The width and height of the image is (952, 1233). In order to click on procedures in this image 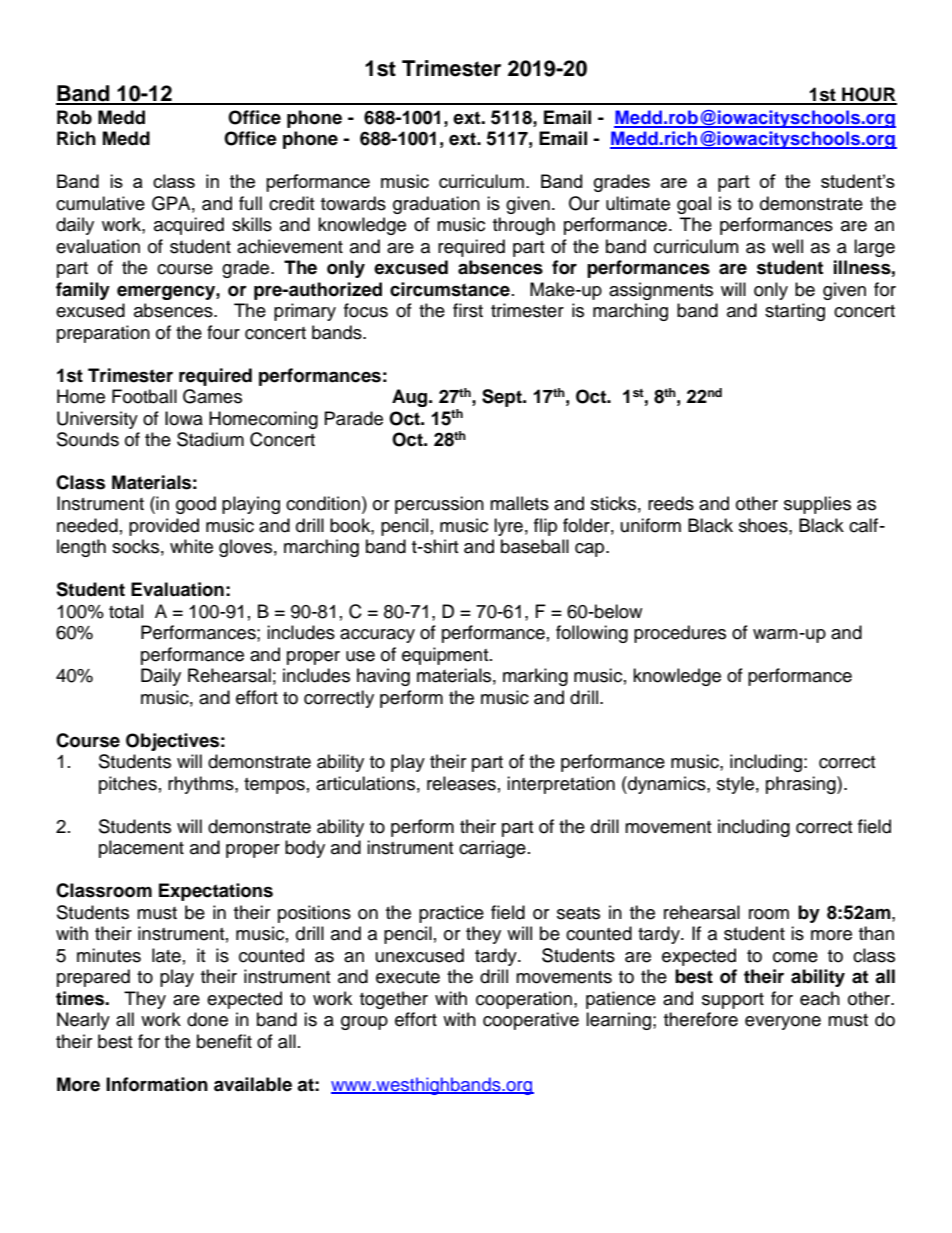, I will do `click(680, 634)`.
